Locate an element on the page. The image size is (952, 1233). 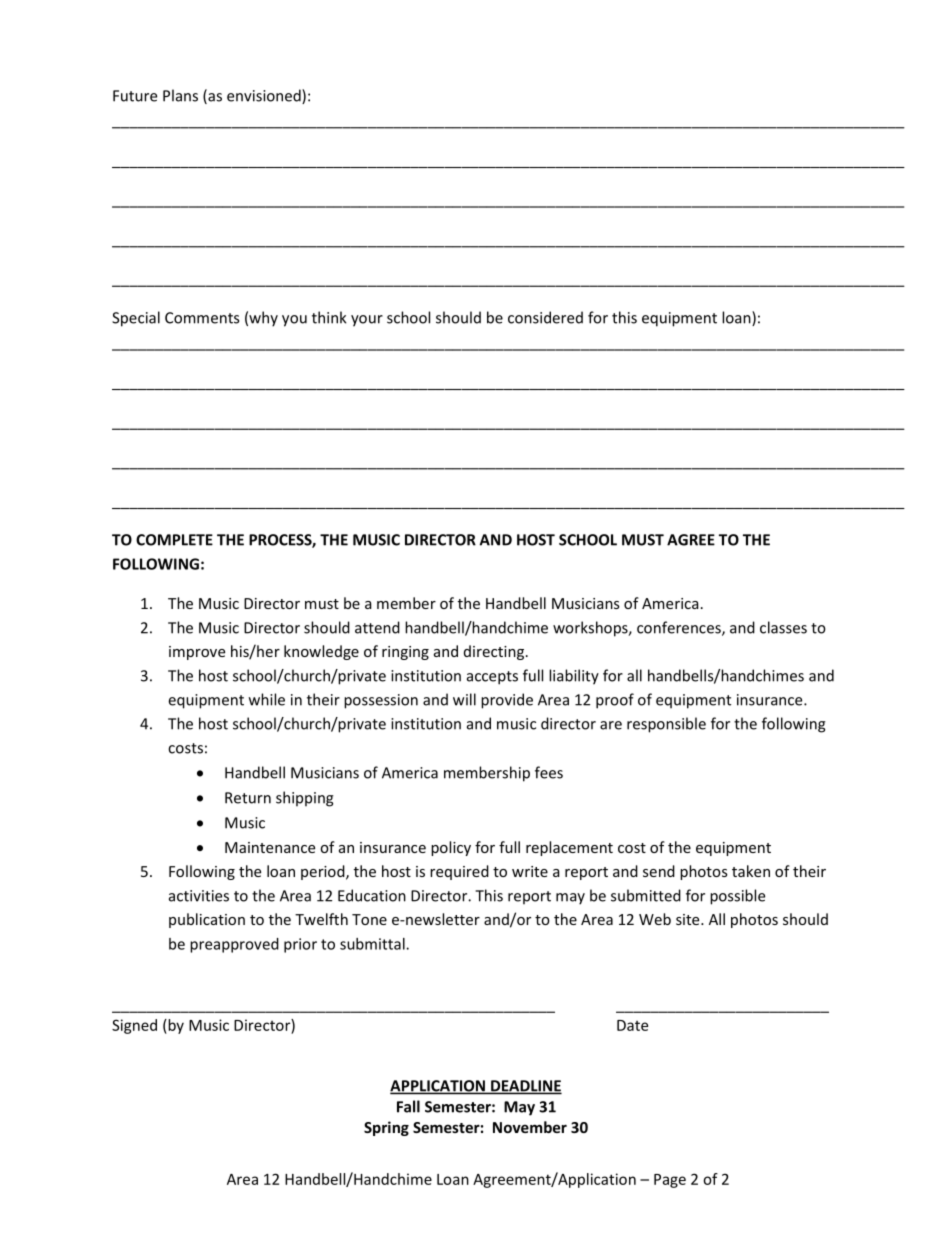
classes is located at coordinates (783, 627).
